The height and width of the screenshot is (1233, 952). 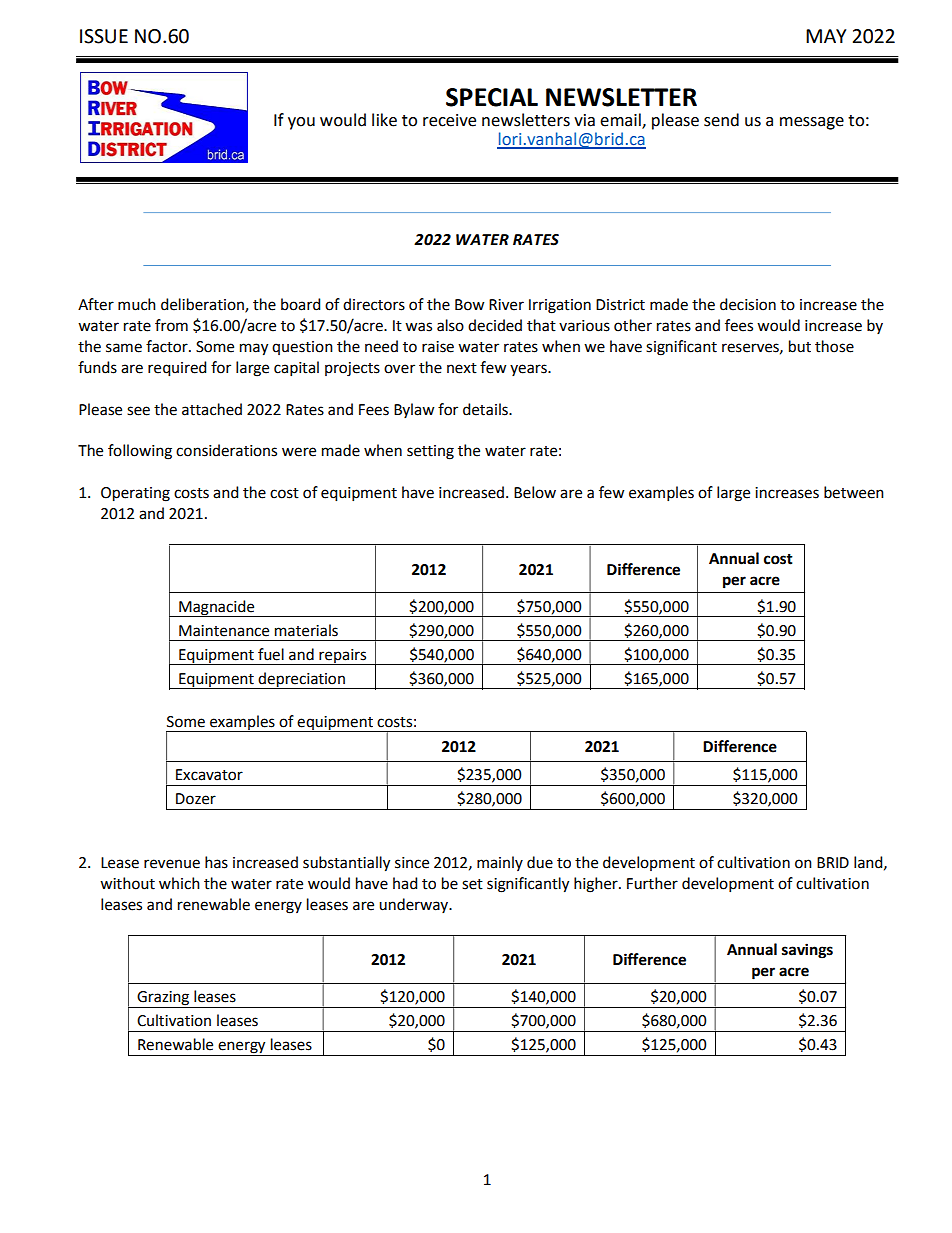 What do you see at coordinates (163, 999) in the screenshot?
I see `Grazing` at bounding box center [163, 999].
